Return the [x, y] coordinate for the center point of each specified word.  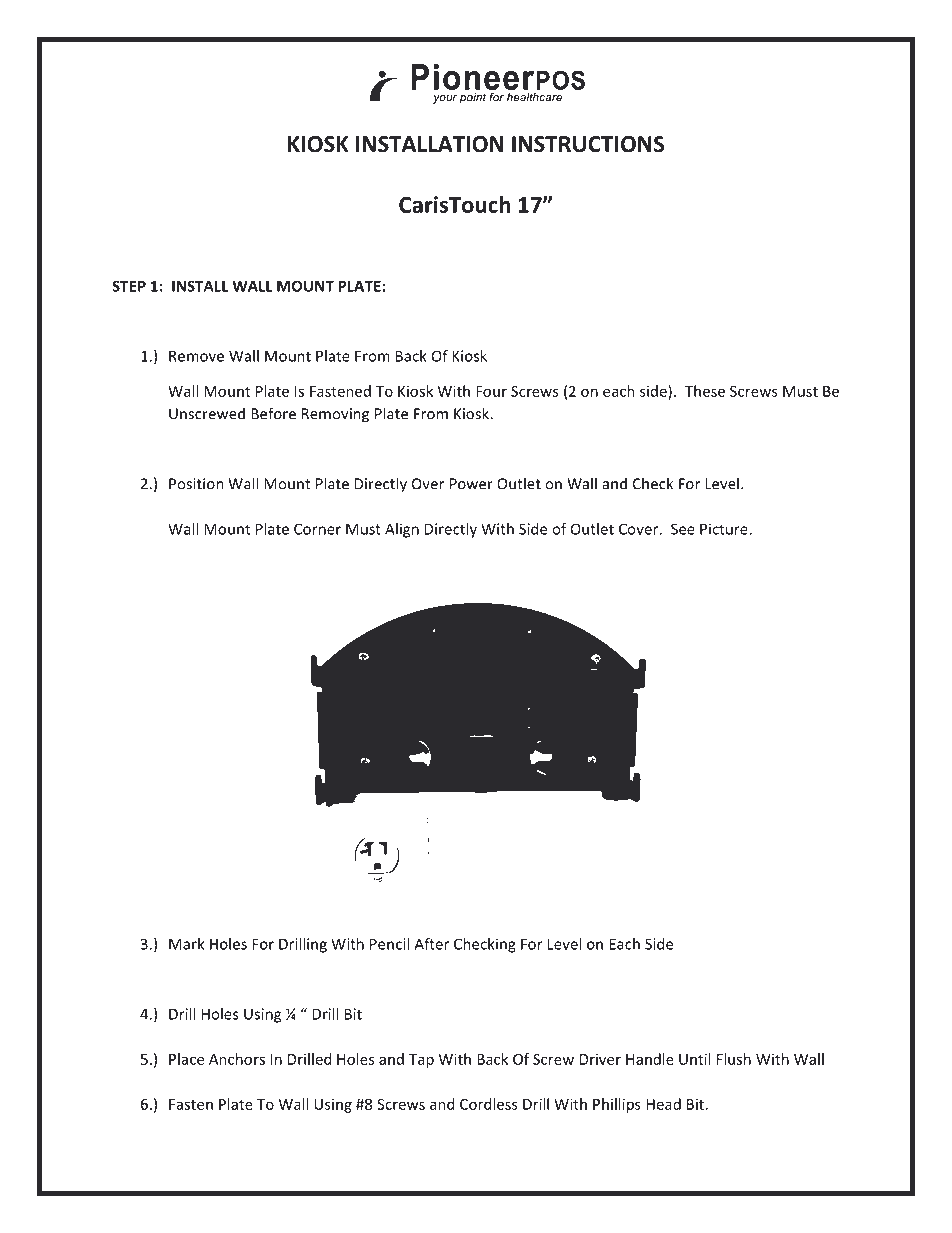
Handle [650, 1059]
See [683, 529]
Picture [725, 529]
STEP [129, 286]
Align [402, 530]
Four [491, 391]
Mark [186, 944]
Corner [317, 529]
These [705, 391]
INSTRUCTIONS [588, 144]
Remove [196, 356]
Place [186, 1059]
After [431, 944]
